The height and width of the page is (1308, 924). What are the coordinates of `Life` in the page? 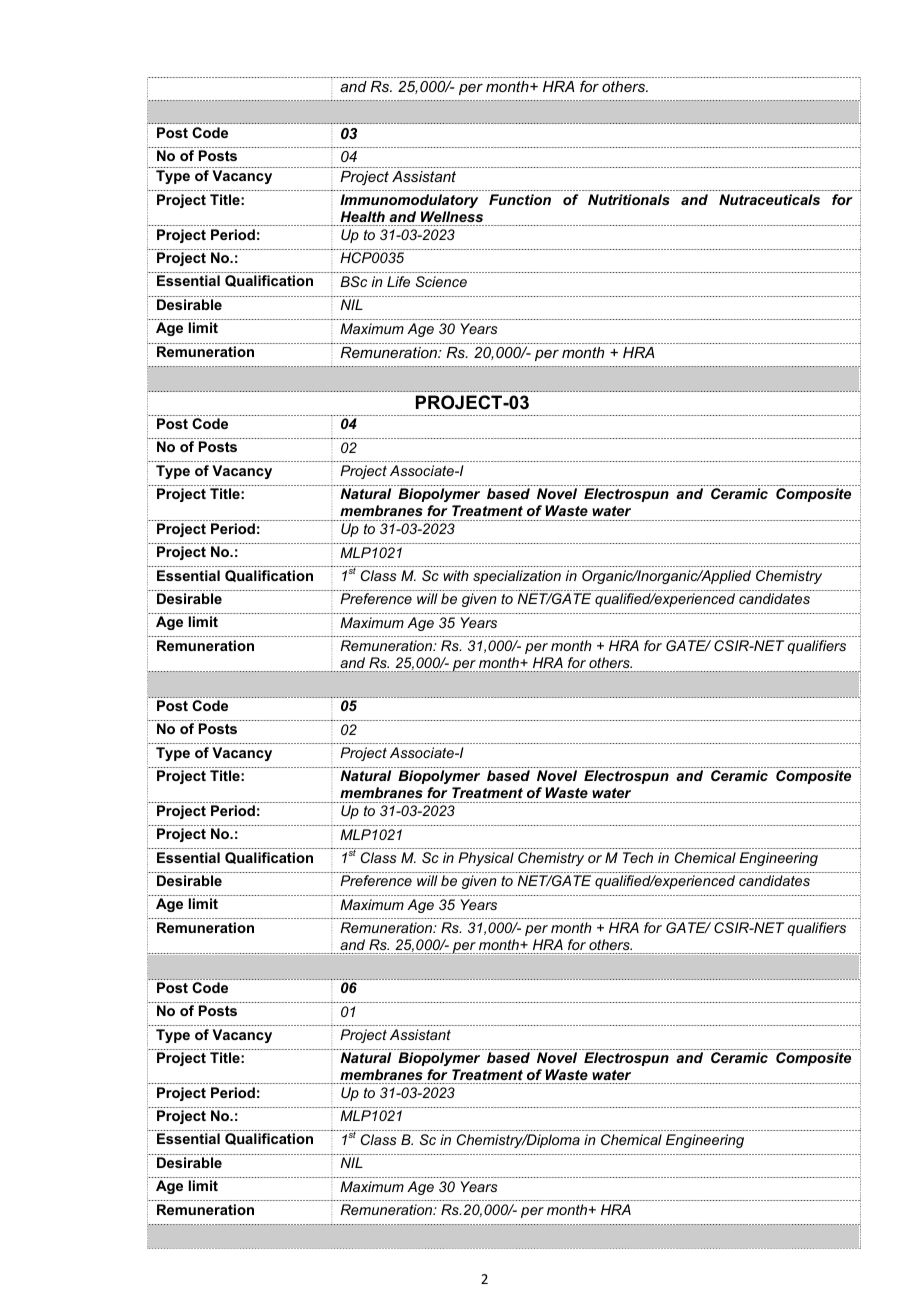 It's located at (398, 281).
